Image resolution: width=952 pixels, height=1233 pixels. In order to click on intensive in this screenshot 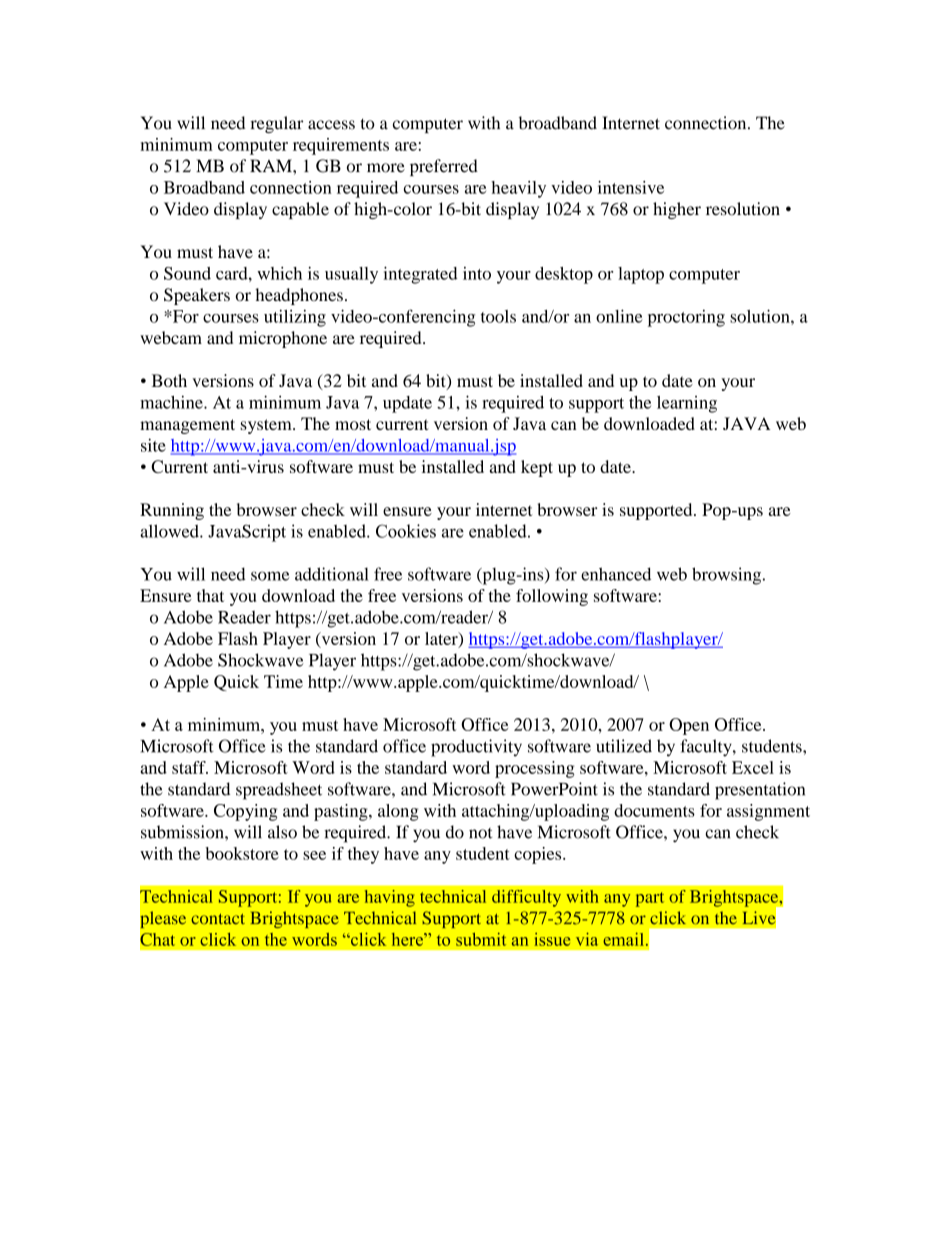, I will do `click(631, 187)`.
